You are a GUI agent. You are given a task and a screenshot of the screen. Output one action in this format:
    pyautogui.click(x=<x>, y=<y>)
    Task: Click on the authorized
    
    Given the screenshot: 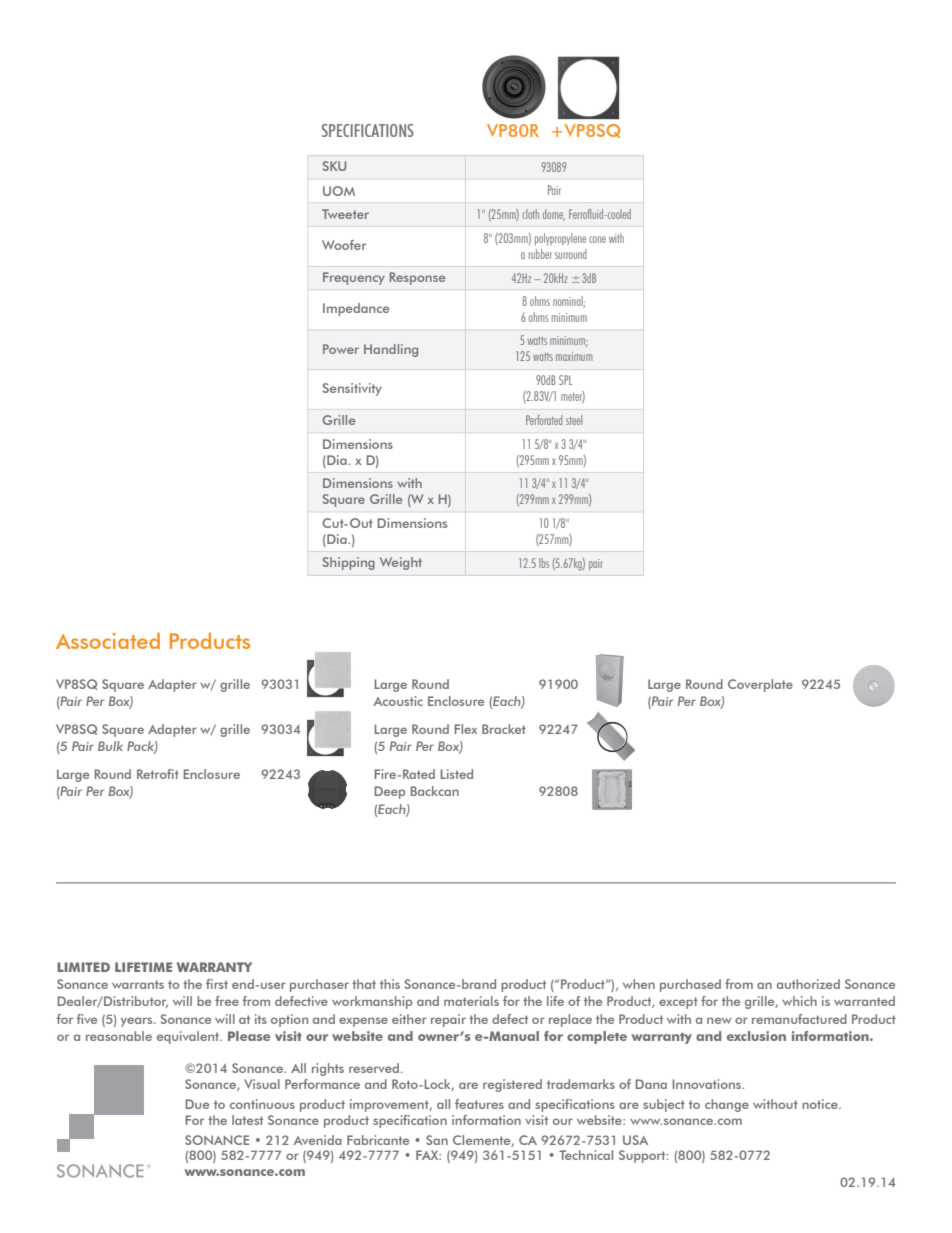 What is the action you would take?
    pyautogui.click(x=808, y=984)
